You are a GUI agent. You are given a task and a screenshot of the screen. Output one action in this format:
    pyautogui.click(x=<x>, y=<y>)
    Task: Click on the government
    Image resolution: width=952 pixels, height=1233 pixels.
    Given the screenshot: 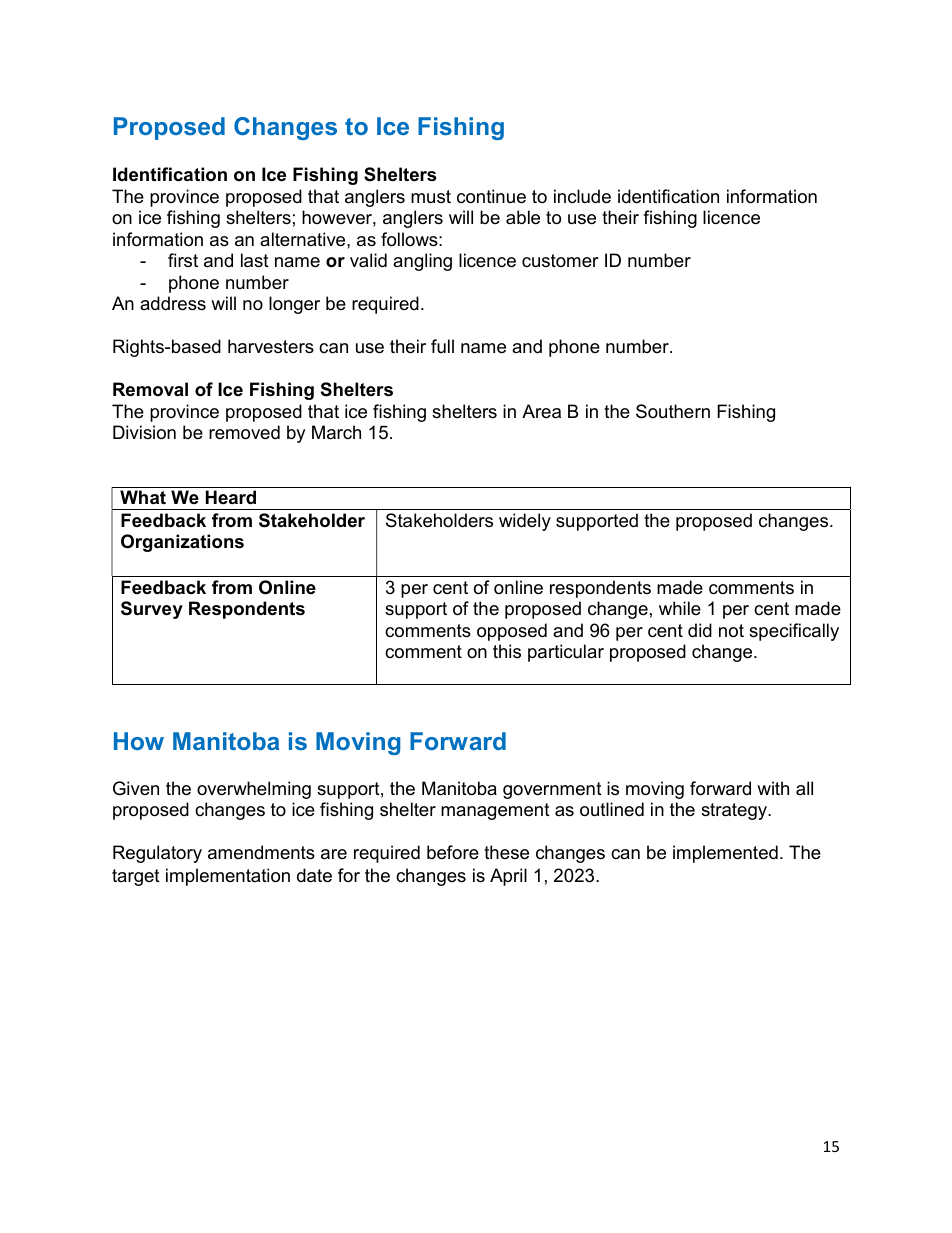 What is the action you would take?
    pyautogui.click(x=552, y=790)
